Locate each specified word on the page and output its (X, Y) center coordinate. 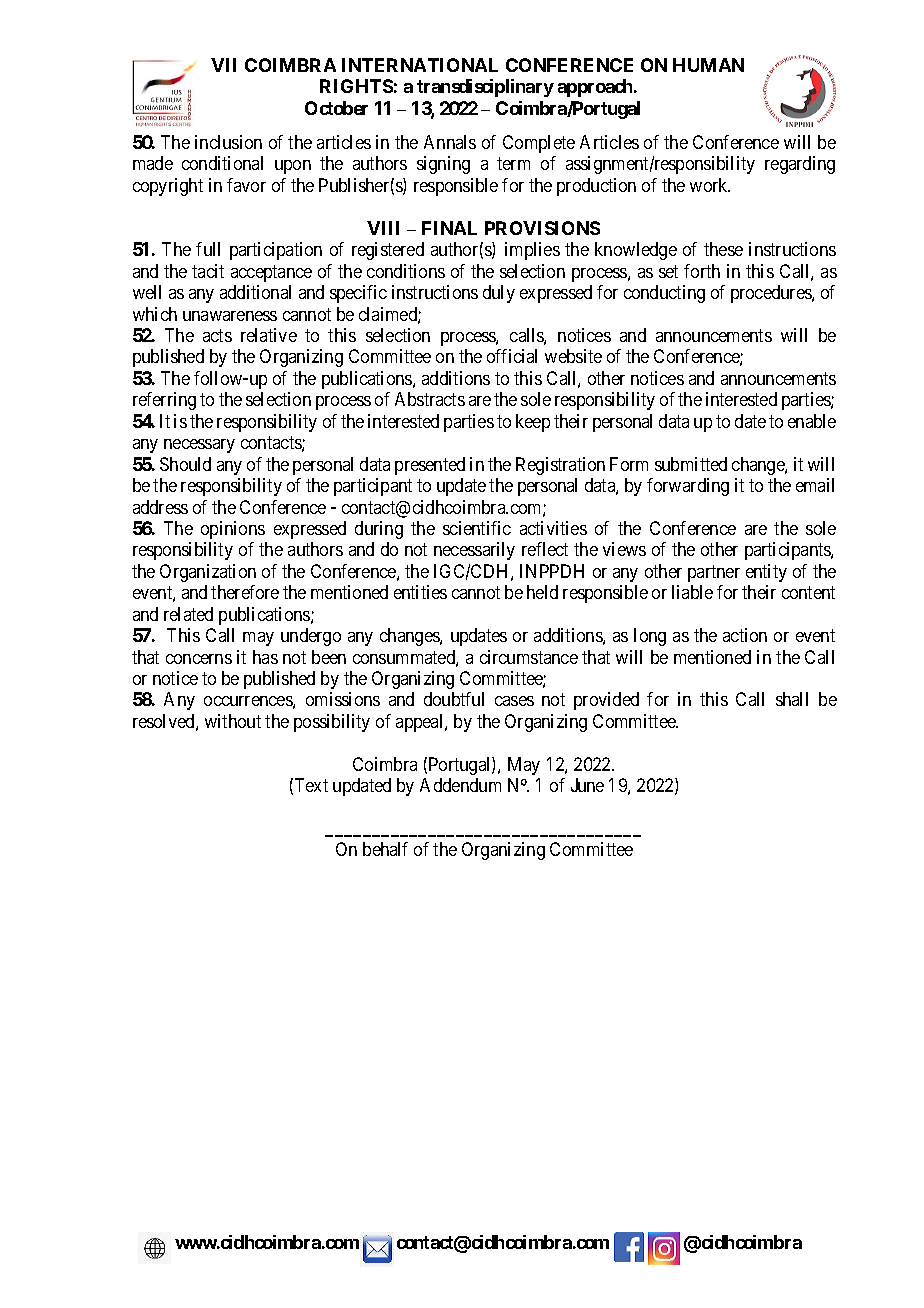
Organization (208, 573)
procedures (772, 294)
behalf (385, 849)
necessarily (474, 551)
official (512, 356)
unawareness (230, 316)
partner (714, 573)
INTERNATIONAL (420, 65)
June (587, 785)
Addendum (460, 785)
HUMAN (708, 65)
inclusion (228, 142)
